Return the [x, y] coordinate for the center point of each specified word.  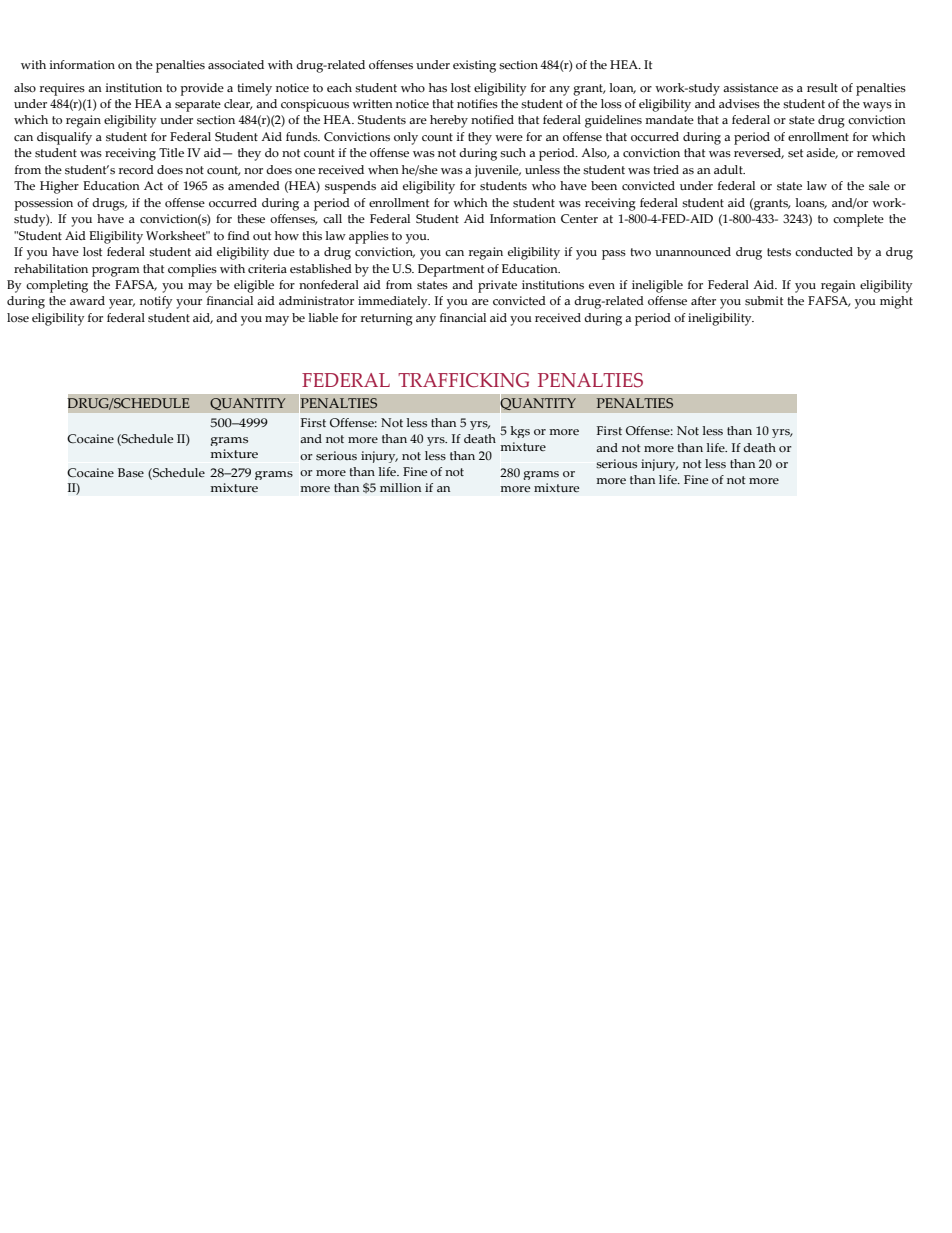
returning [387, 319]
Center [579, 218]
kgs [520, 432]
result [822, 88]
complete [858, 220]
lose [18, 317]
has [438, 88]
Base [131, 473]
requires [62, 89]
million [400, 487]
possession [43, 204]
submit [764, 301]
